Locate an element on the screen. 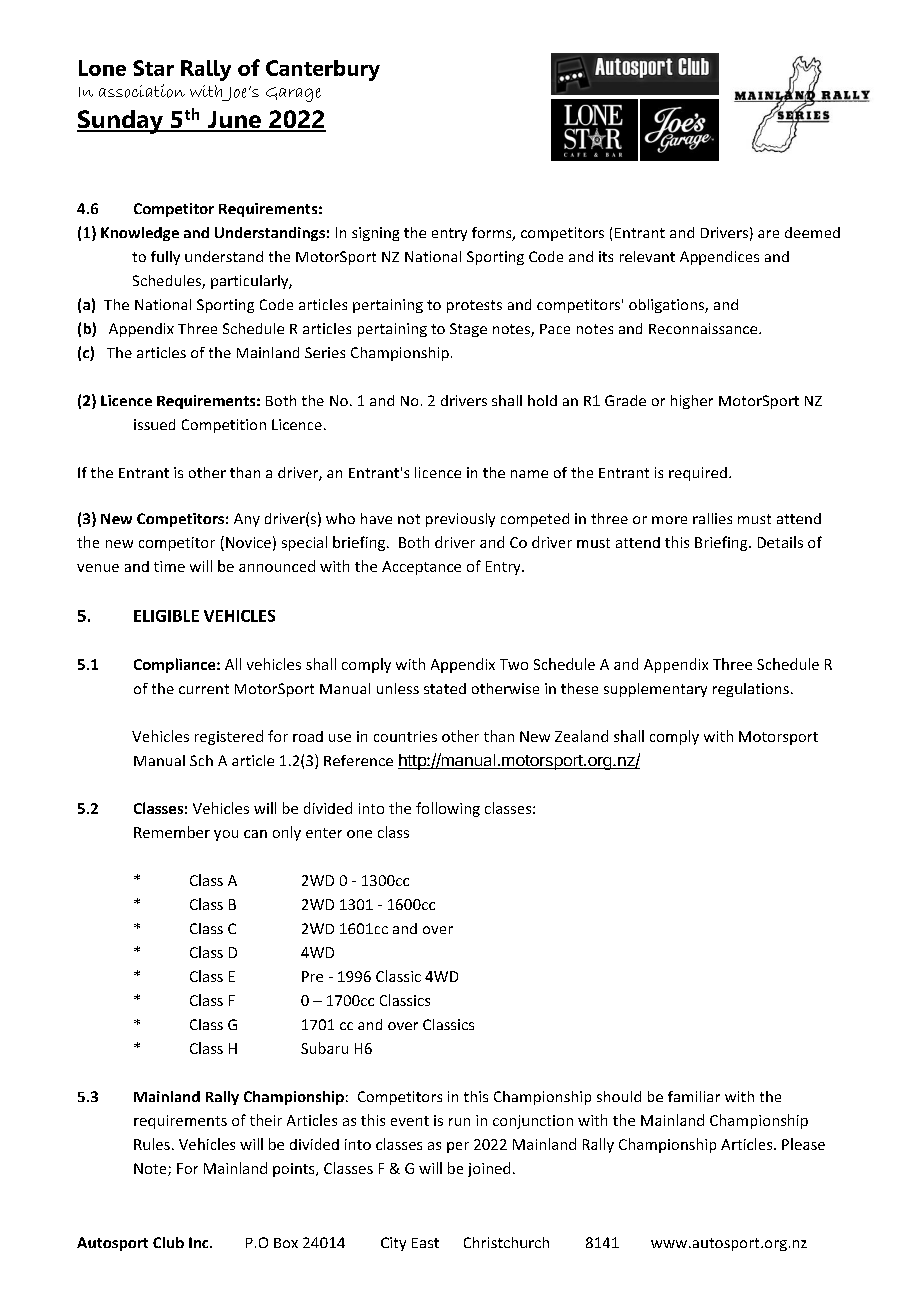 The height and width of the screenshot is (1308, 924). Canterbury is located at coordinates (323, 70).
